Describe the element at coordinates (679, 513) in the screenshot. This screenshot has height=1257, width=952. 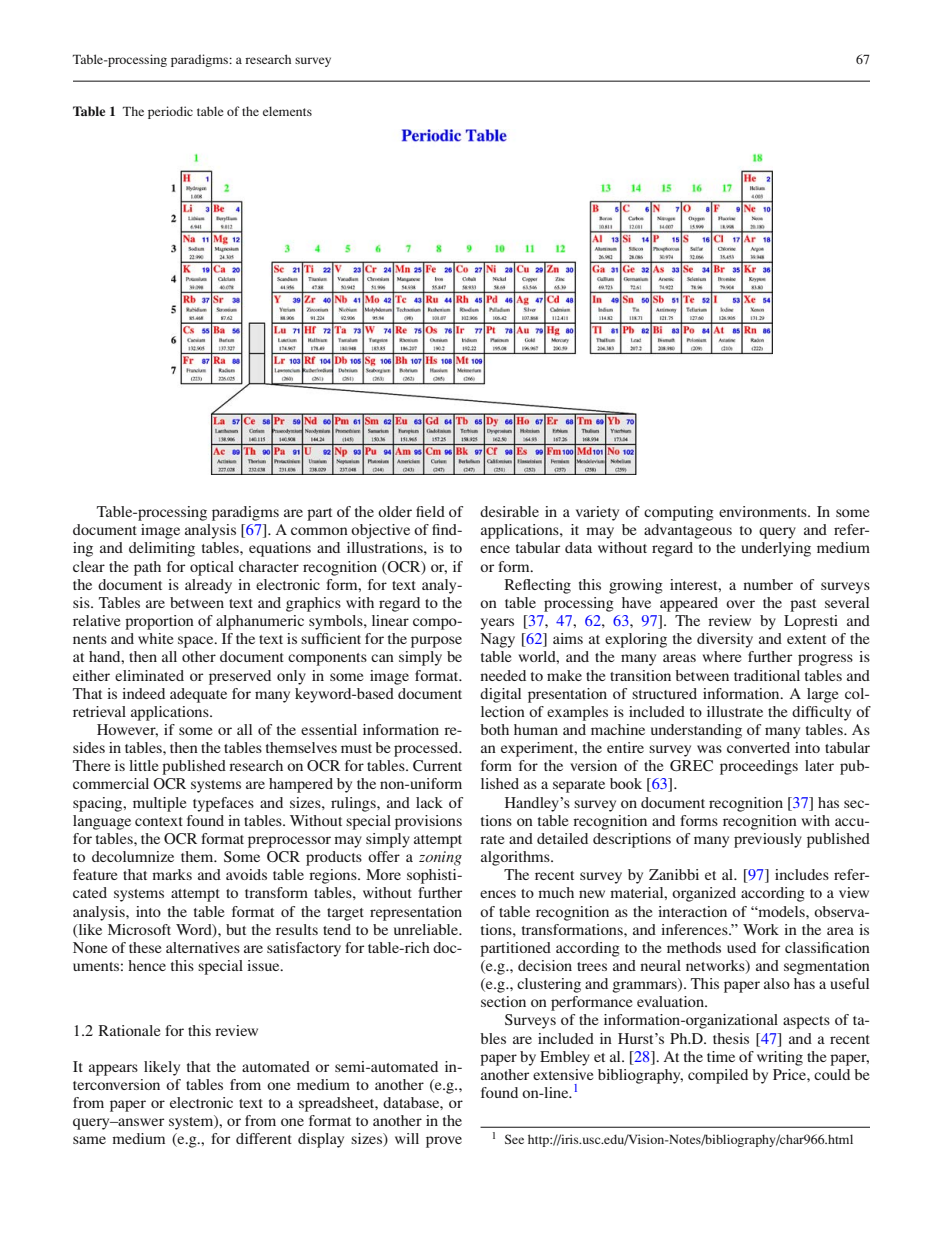
I see `computing` at that location.
